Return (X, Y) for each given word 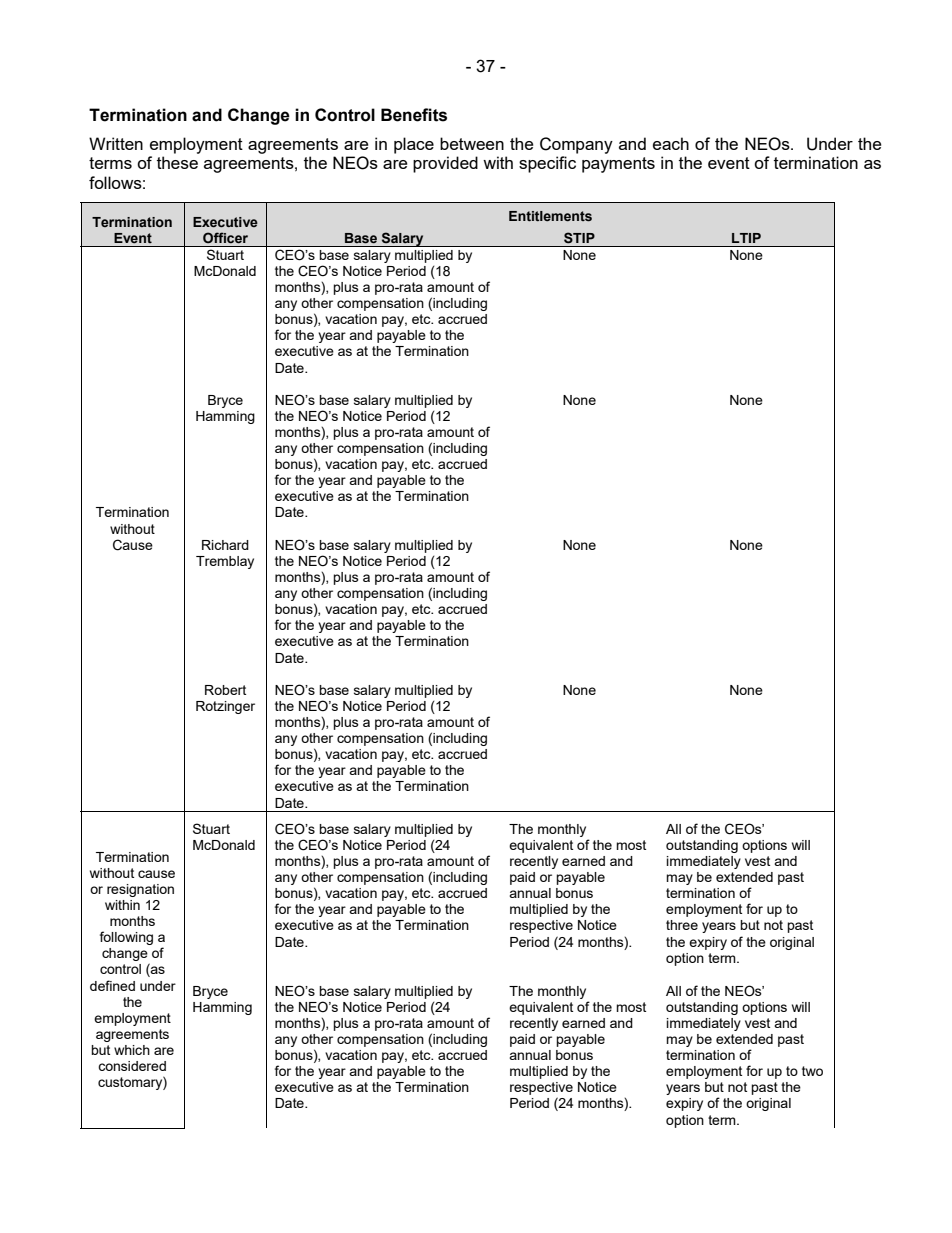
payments (618, 165)
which (132, 1050)
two (812, 1071)
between (472, 143)
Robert (225, 690)
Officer (225, 237)
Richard (225, 545)
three (682, 925)
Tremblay (225, 562)
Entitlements (550, 216)
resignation (140, 890)
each (671, 143)
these (177, 162)
